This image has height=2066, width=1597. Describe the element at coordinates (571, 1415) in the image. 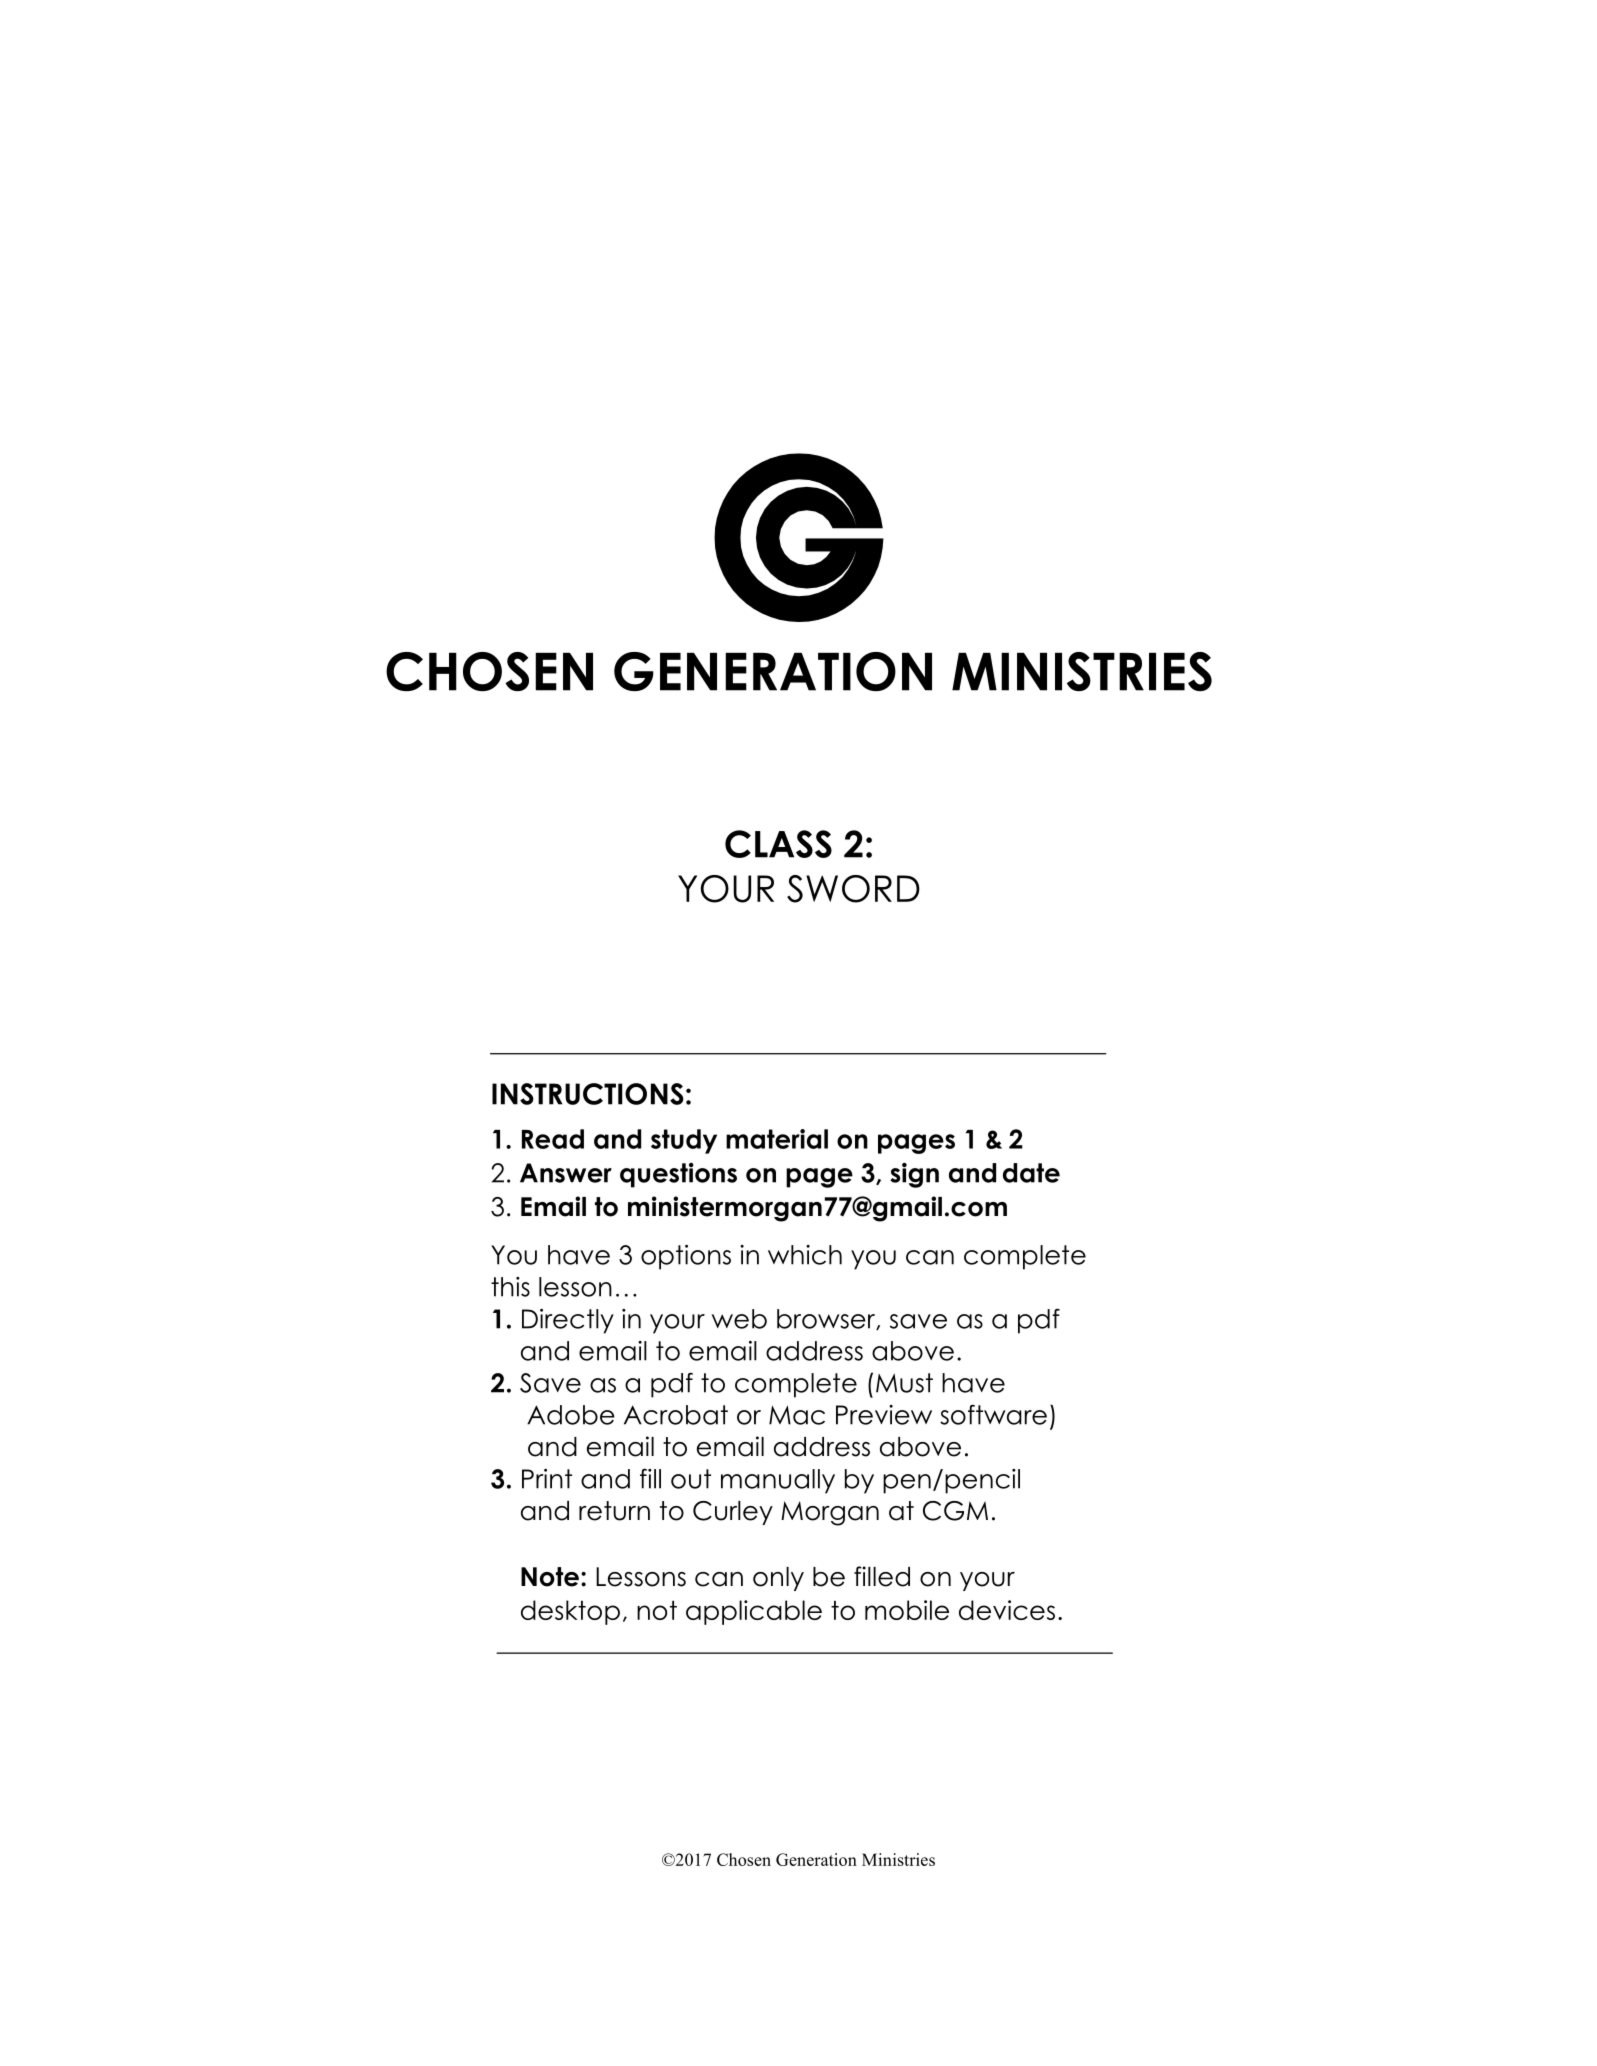

I see `Adobe` at that location.
